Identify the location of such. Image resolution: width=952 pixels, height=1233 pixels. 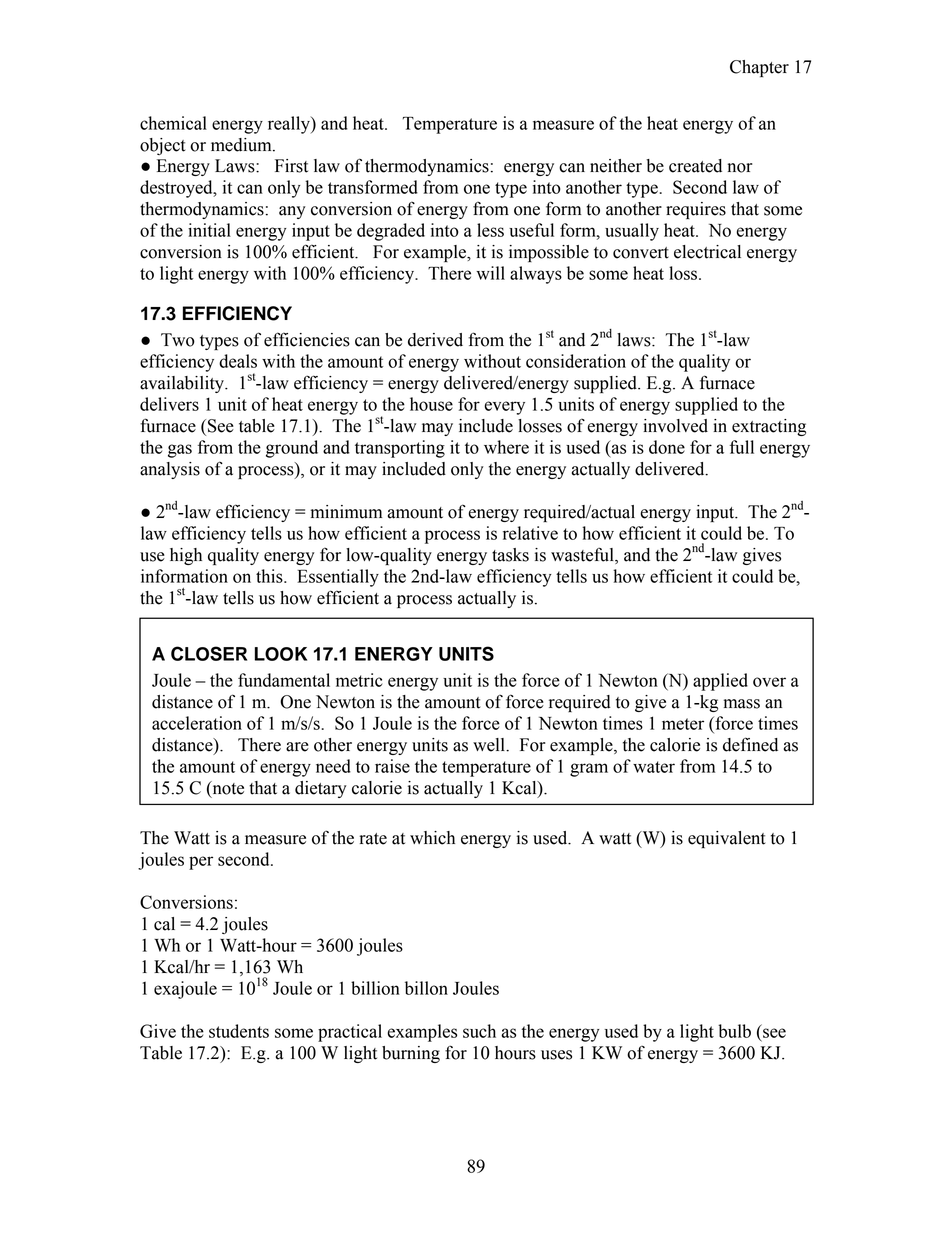
(479, 1031).
